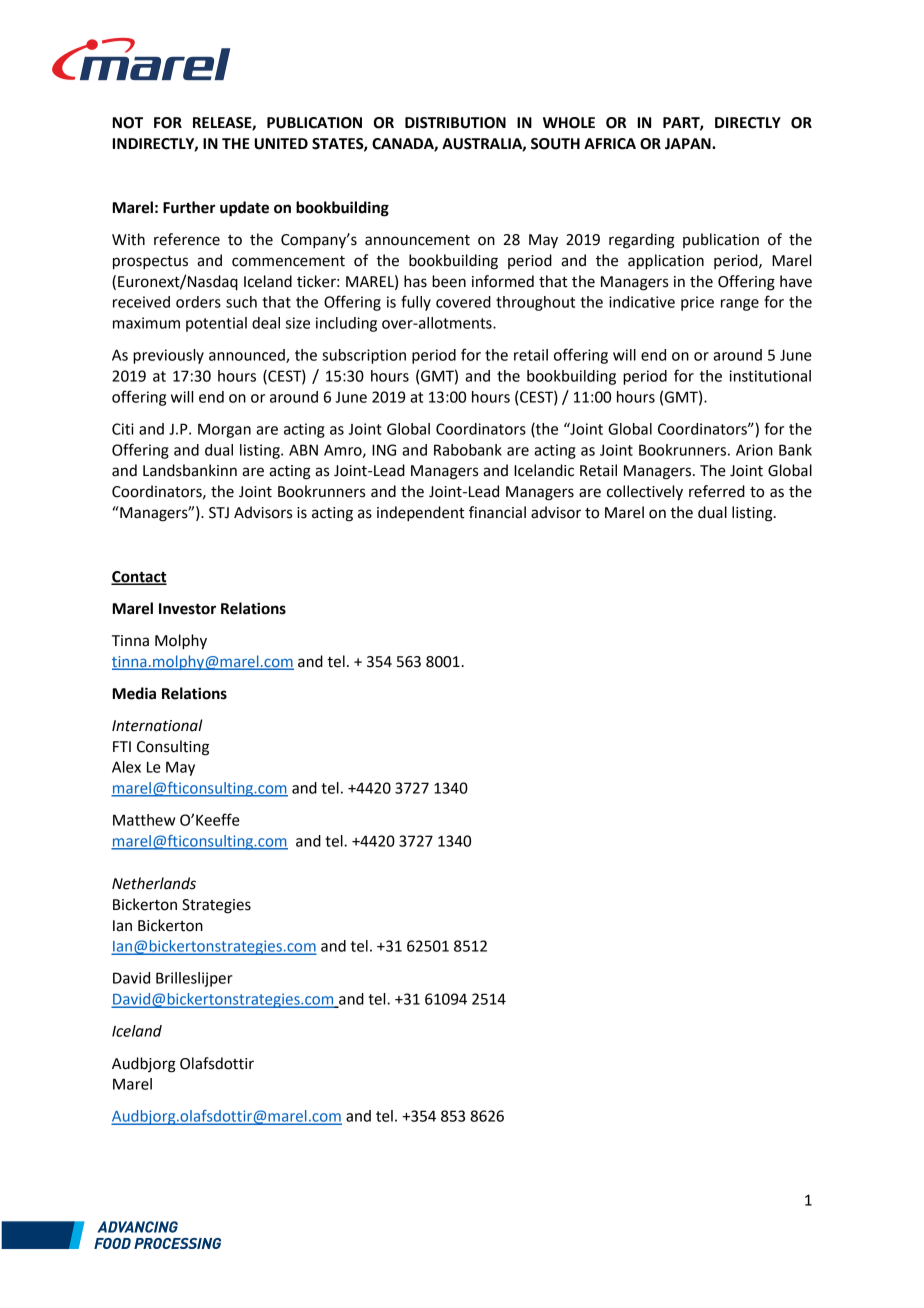 The width and height of the document is (924, 1308). What do you see at coordinates (420, 514) in the document?
I see `independent` at bounding box center [420, 514].
